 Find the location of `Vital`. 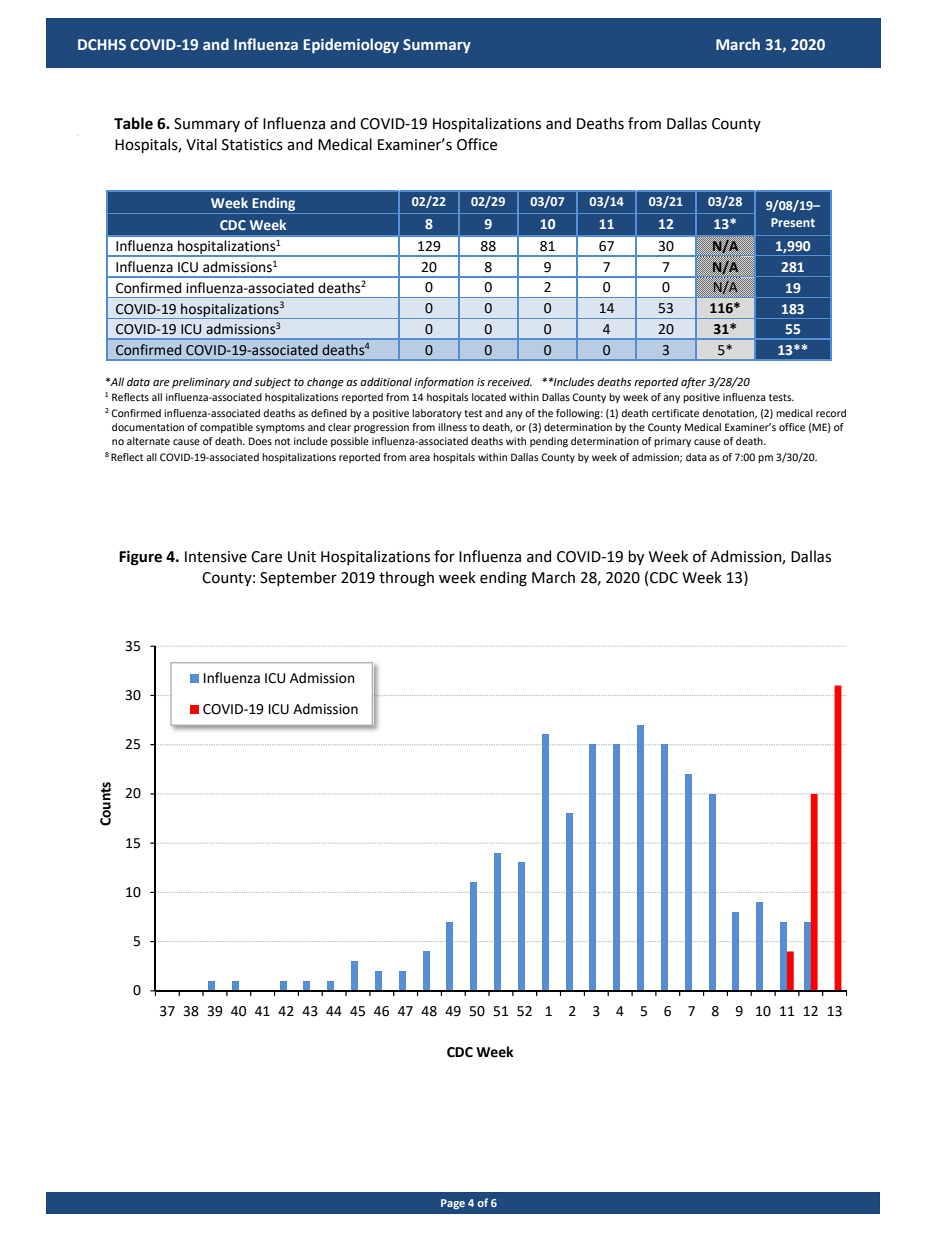

Vital is located at coordinates (201, 144).
